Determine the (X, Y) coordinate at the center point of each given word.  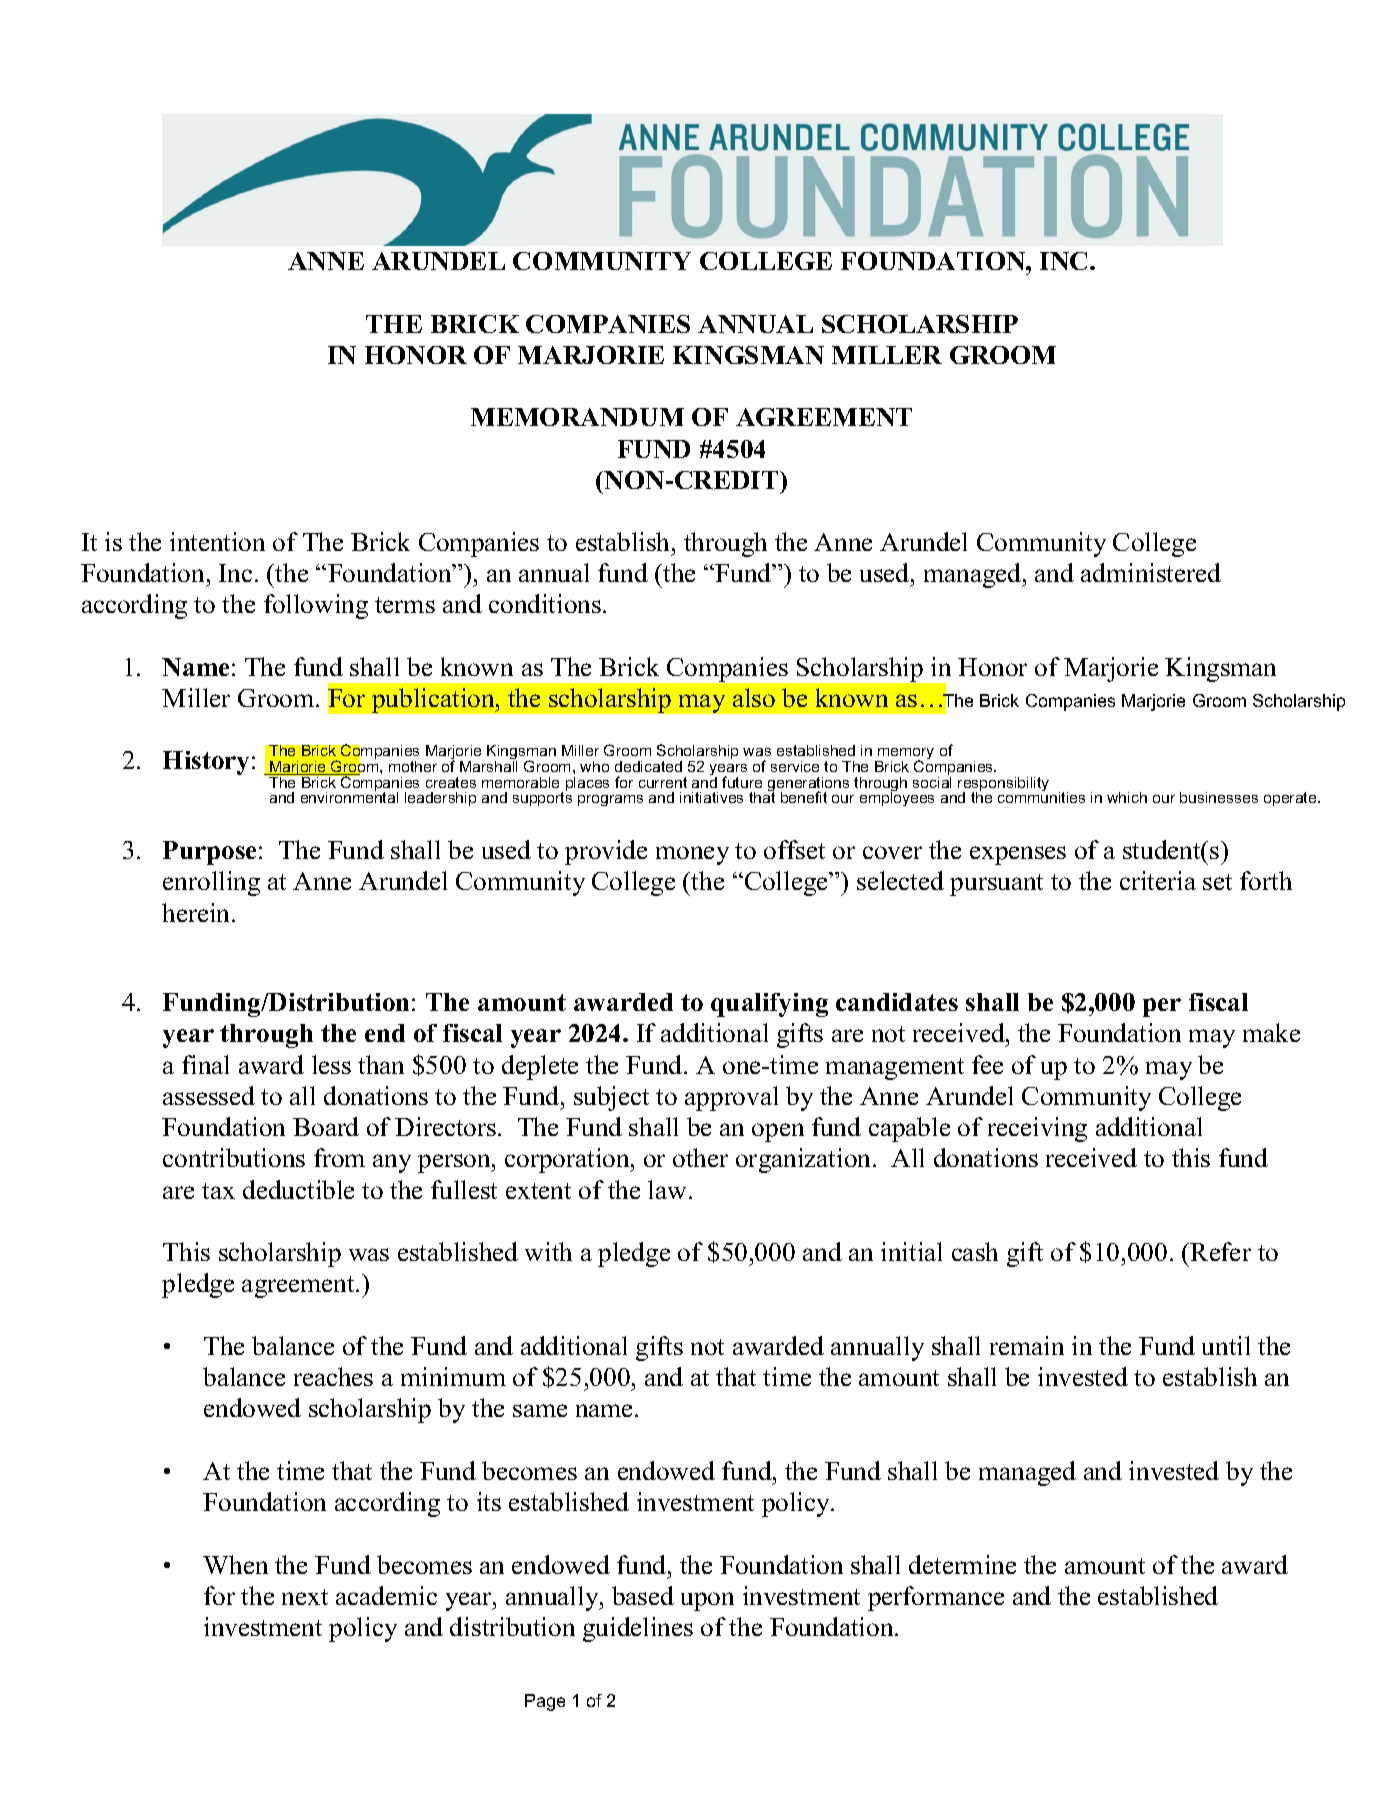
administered (1151, 572)
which (1127, 797)
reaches (333, 1376)
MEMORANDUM (577, 417)
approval (731, 1098)
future (742, 782)
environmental (349, 796)
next (305, 1597)
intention (217, 541)
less (331, 1064)
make (1271, 1032)
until (1226, 1345)
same (540, 1410)
